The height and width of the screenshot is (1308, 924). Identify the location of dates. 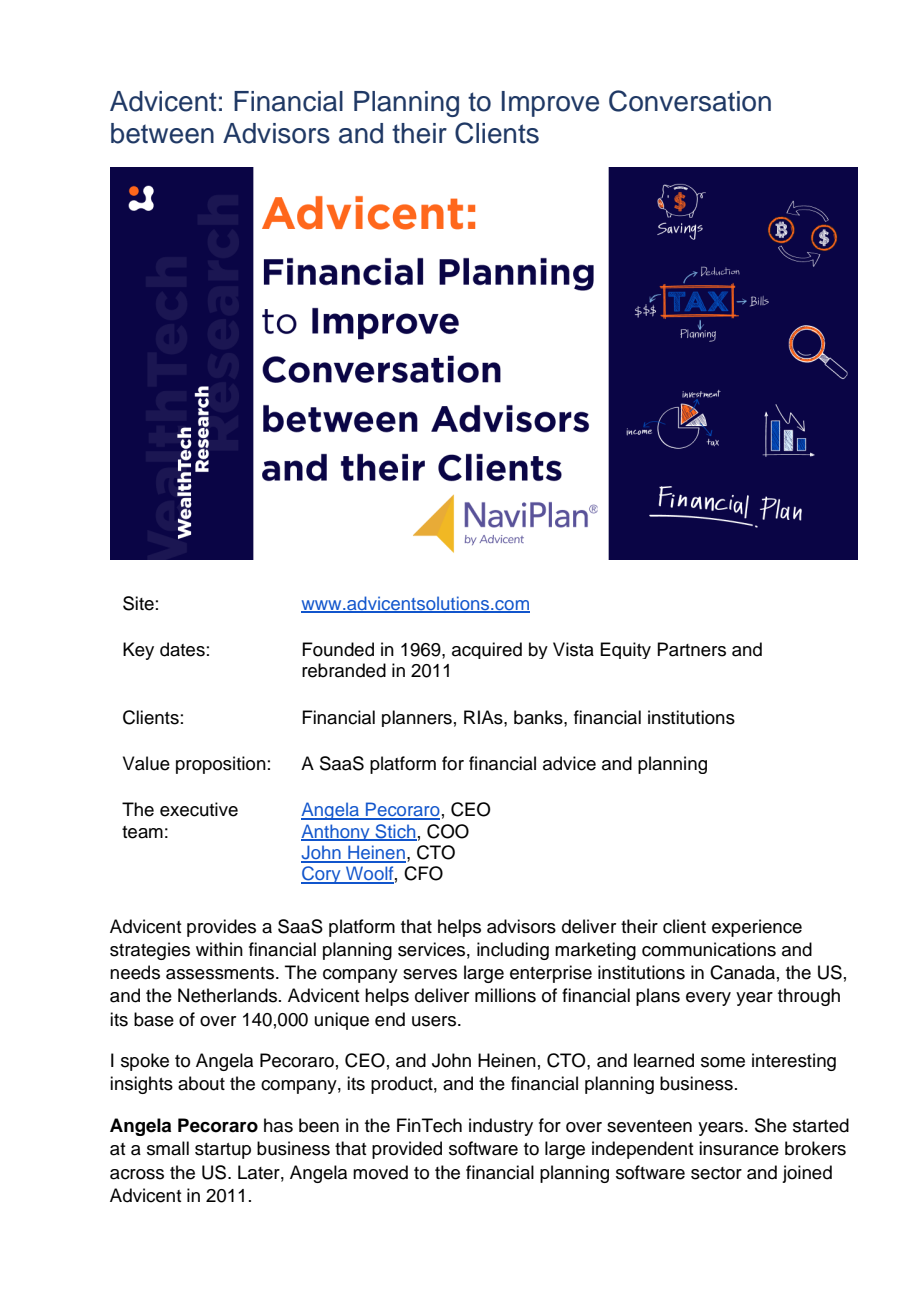
(182, 649).
